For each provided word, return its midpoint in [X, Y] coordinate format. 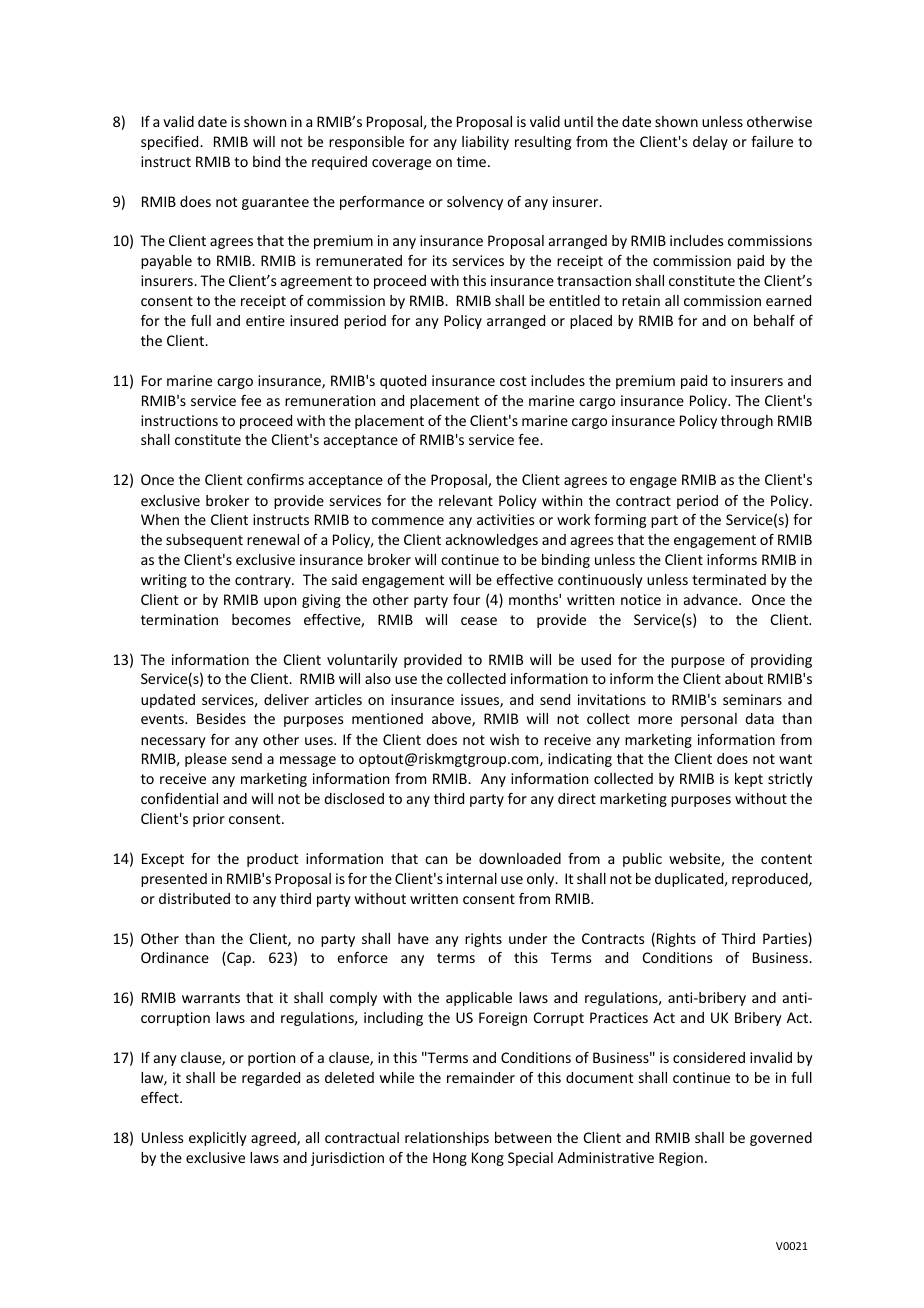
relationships [447, 1139]
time [473, 161]
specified [171, 143]
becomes [261, 619]
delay [710, 143]
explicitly [218, 1139]
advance [712, 599]
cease [479, 621]
